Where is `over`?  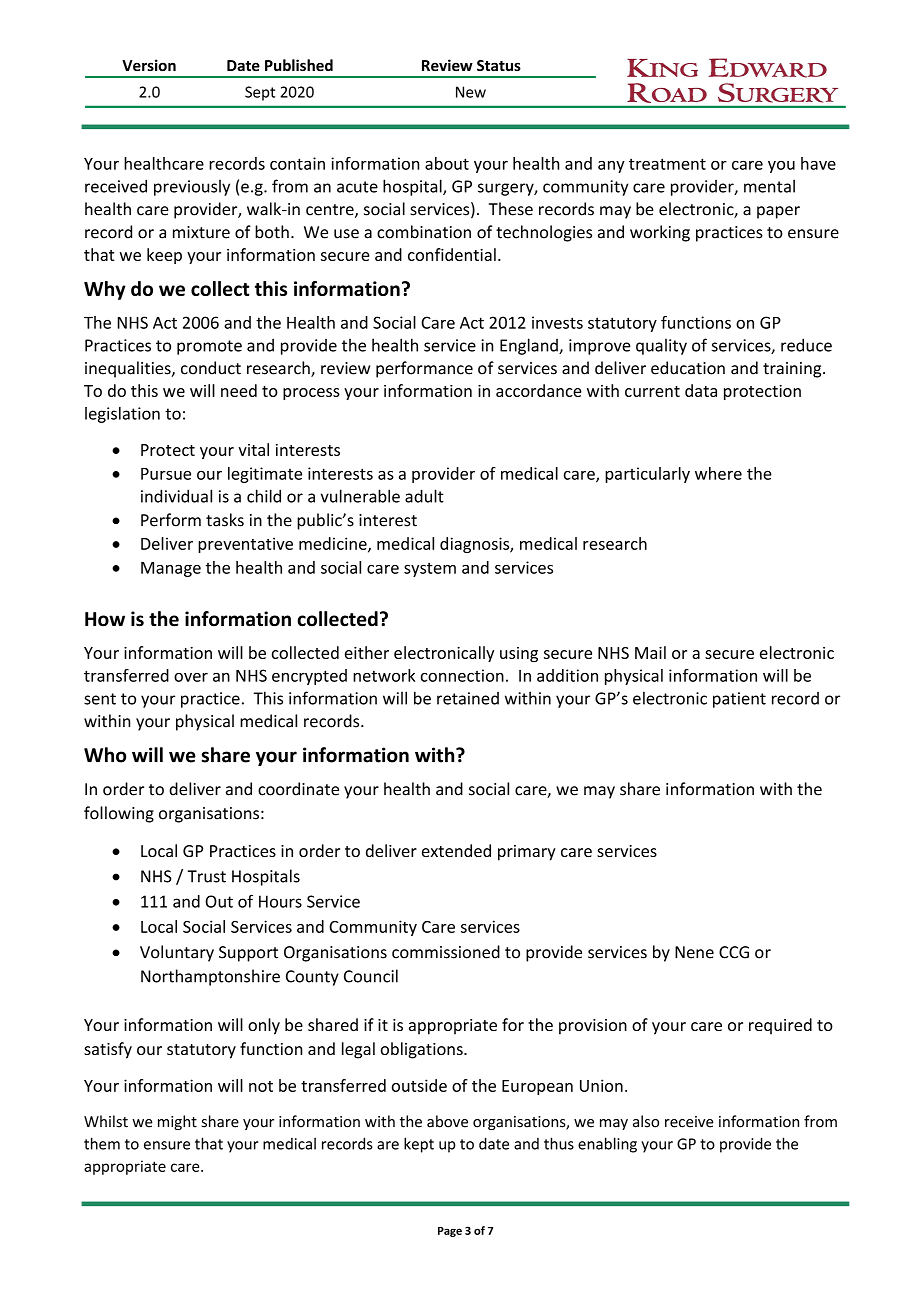
over is located at coordinates (191, 677).
